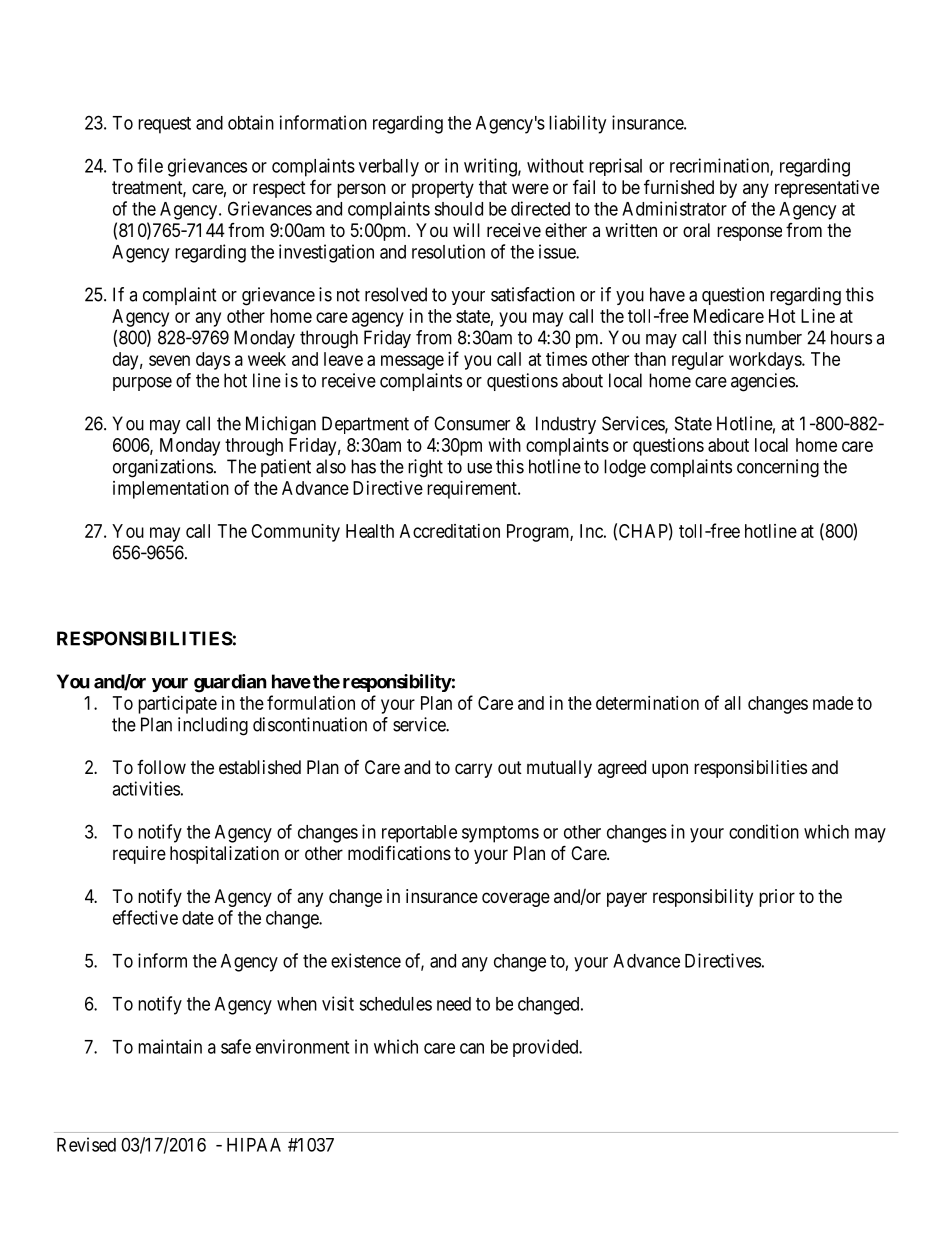 This screenshot has width=952, height=1233. What do you see at coordinates (146, 788) in the screenshot?
I see `activities` at bounding box center [146, 788].
